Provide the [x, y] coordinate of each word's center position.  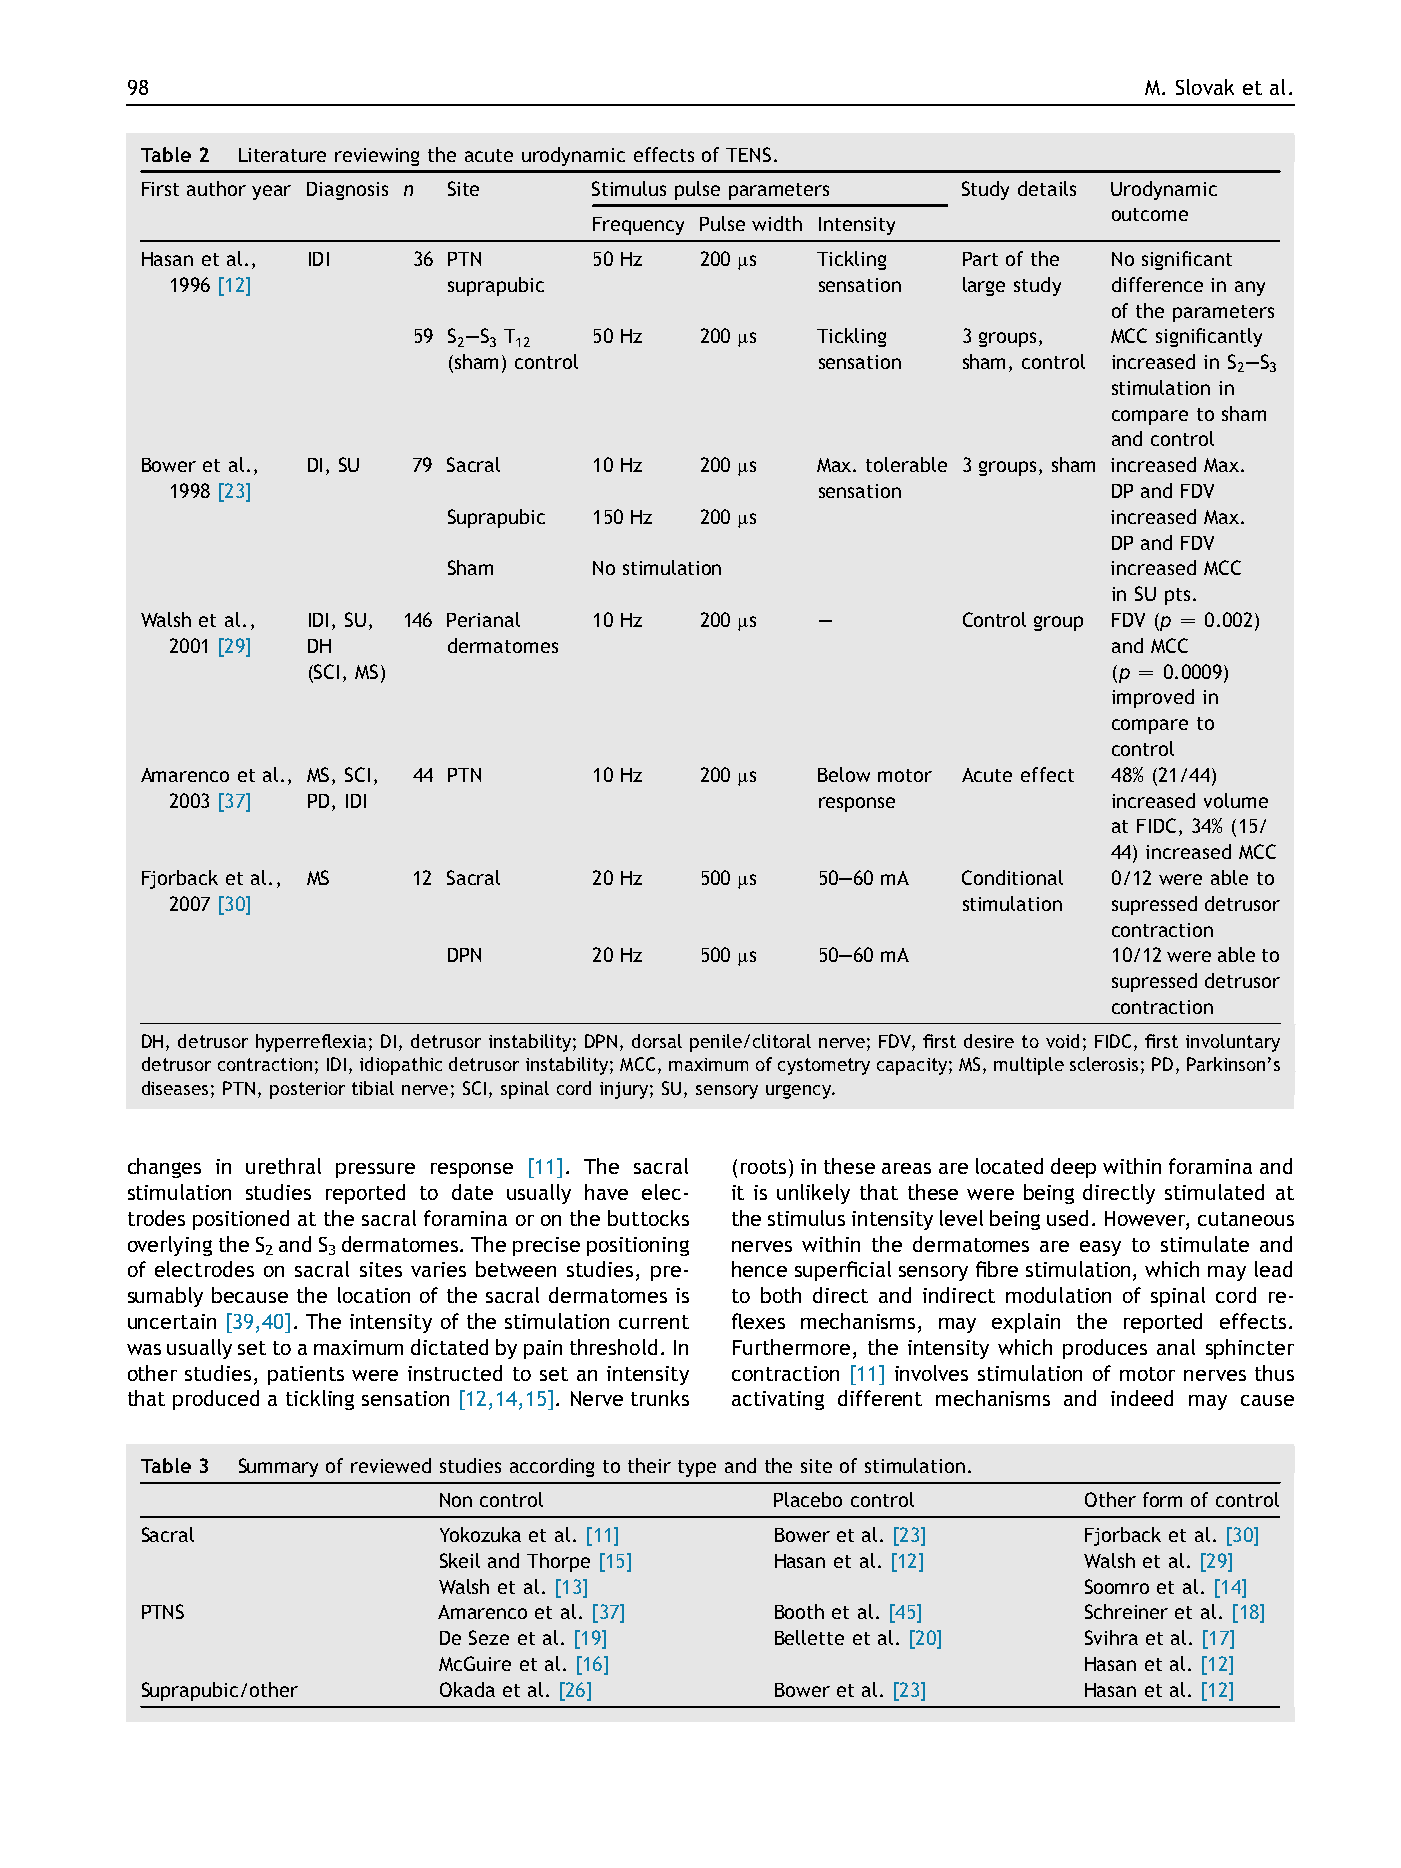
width [777, 223]
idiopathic [401, 1066]
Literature [282, 155]
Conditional [1012, 877]
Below [844, 774]
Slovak [1205, 87]
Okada [467, 1689]
